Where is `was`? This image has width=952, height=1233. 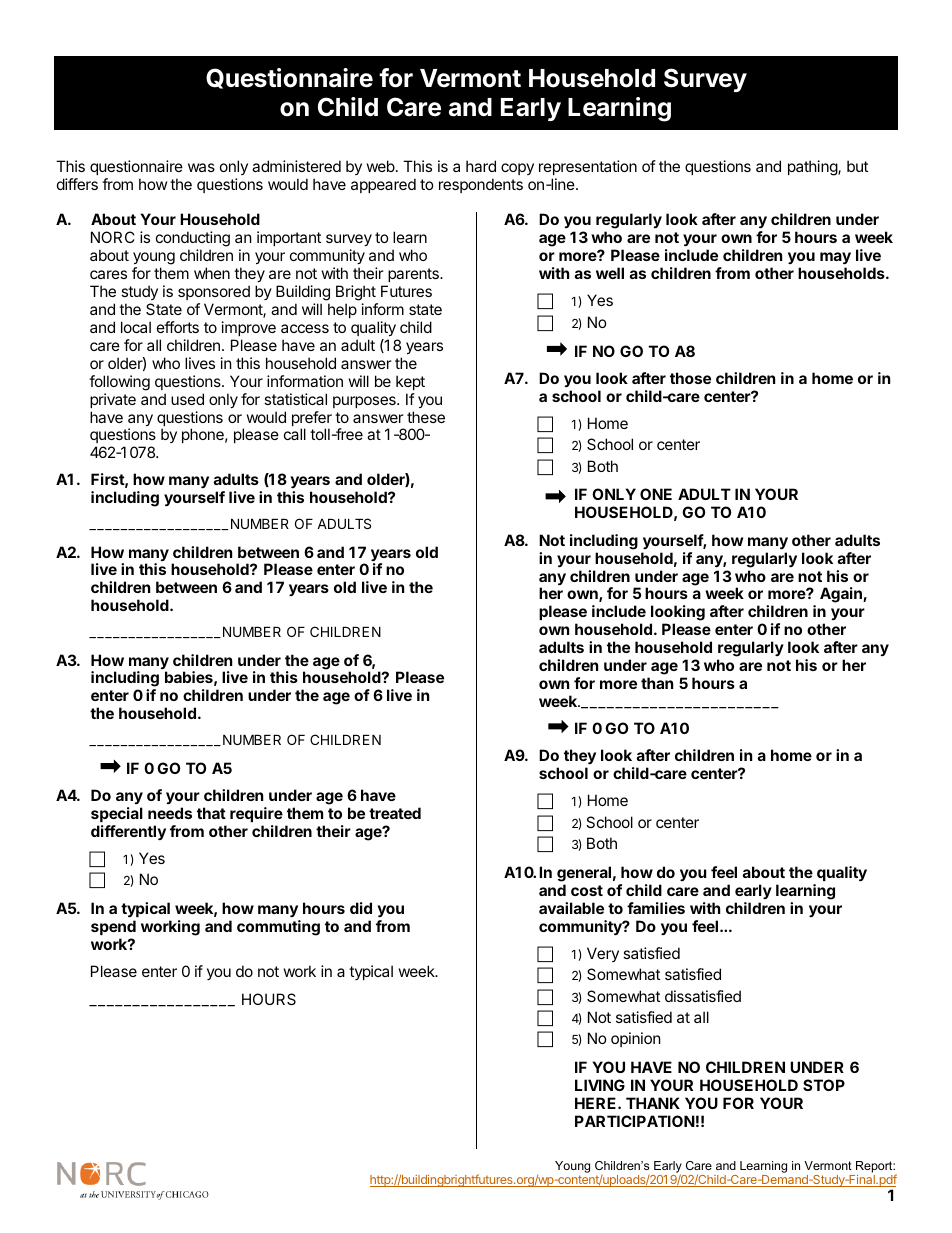 was is located at coordinates (201, 167).
